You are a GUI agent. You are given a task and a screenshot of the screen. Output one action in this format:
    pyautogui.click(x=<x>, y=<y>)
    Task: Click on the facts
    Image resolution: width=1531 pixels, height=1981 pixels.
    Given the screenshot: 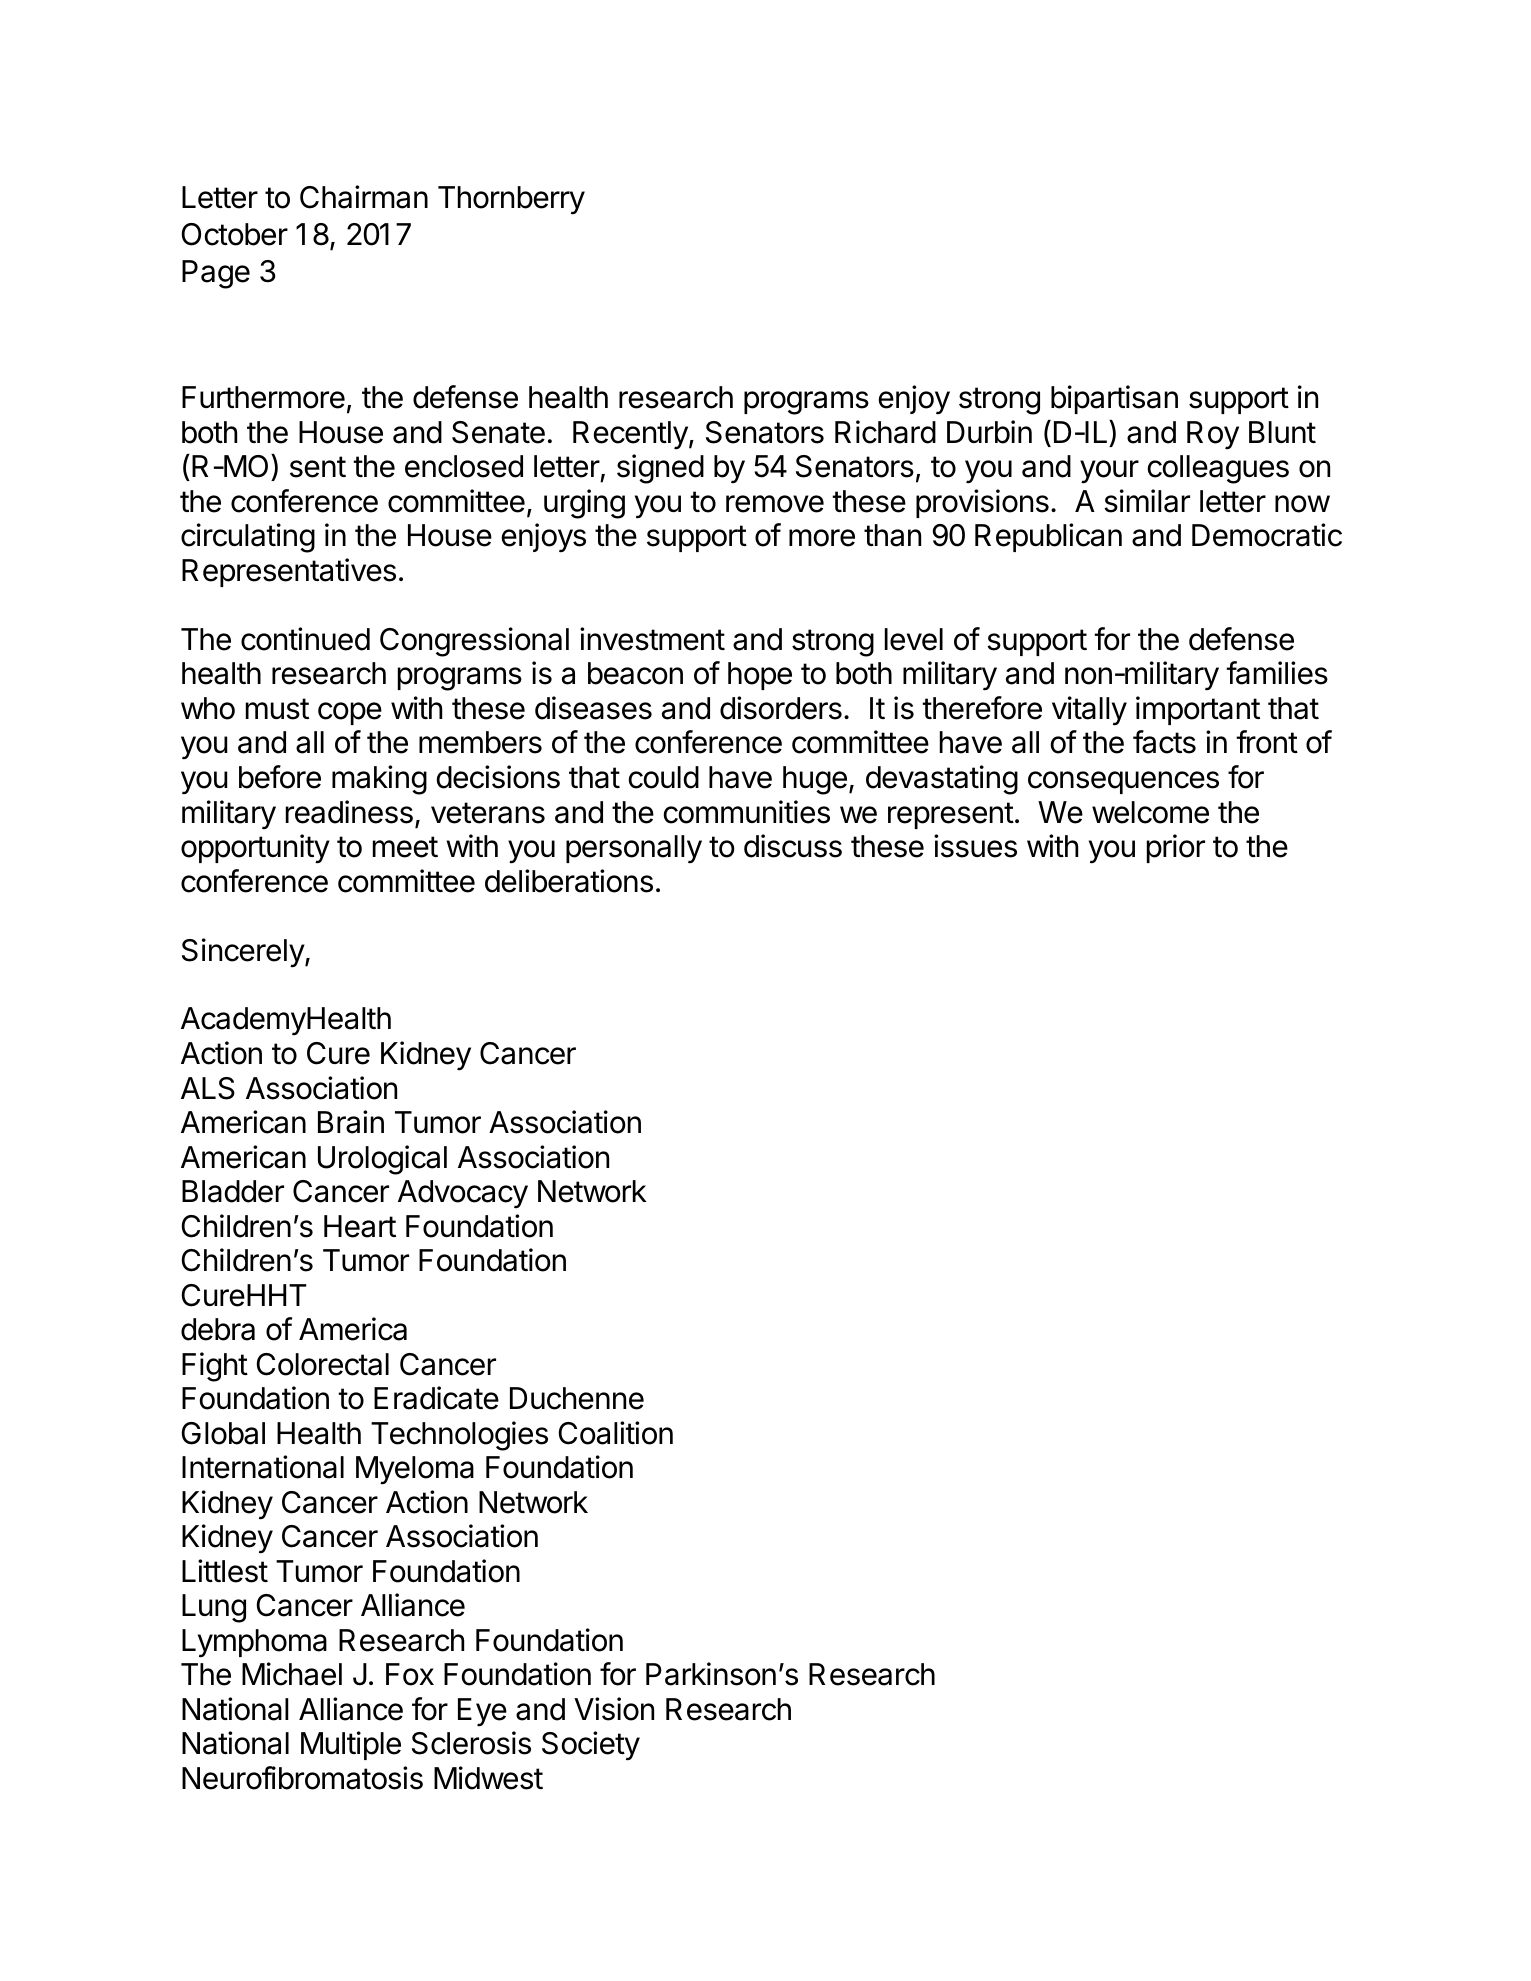 What is the action you would take?
    pyautogui.click(x=1164, y=742)
